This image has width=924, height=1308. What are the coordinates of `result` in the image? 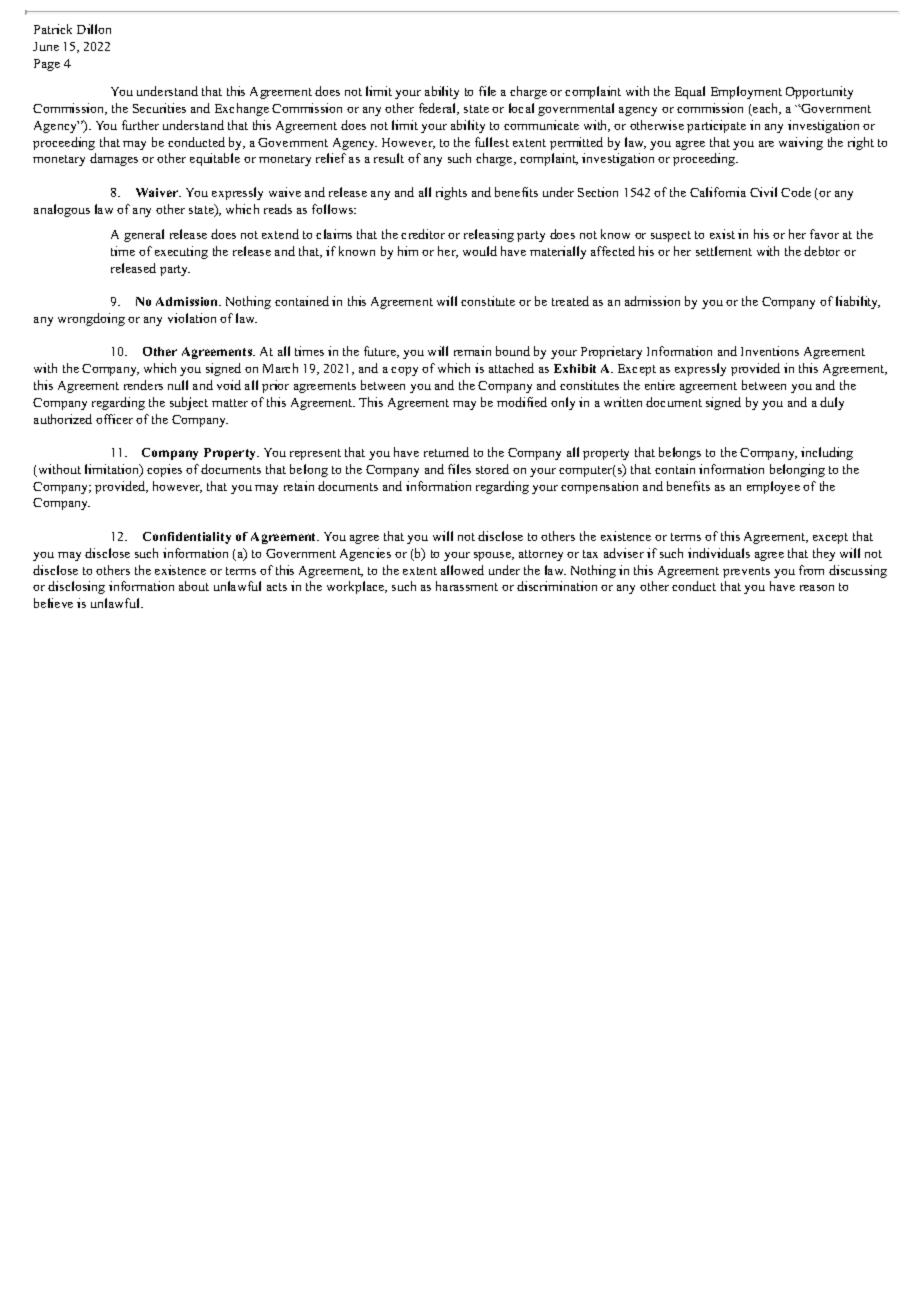 It's located at (389, 158).
